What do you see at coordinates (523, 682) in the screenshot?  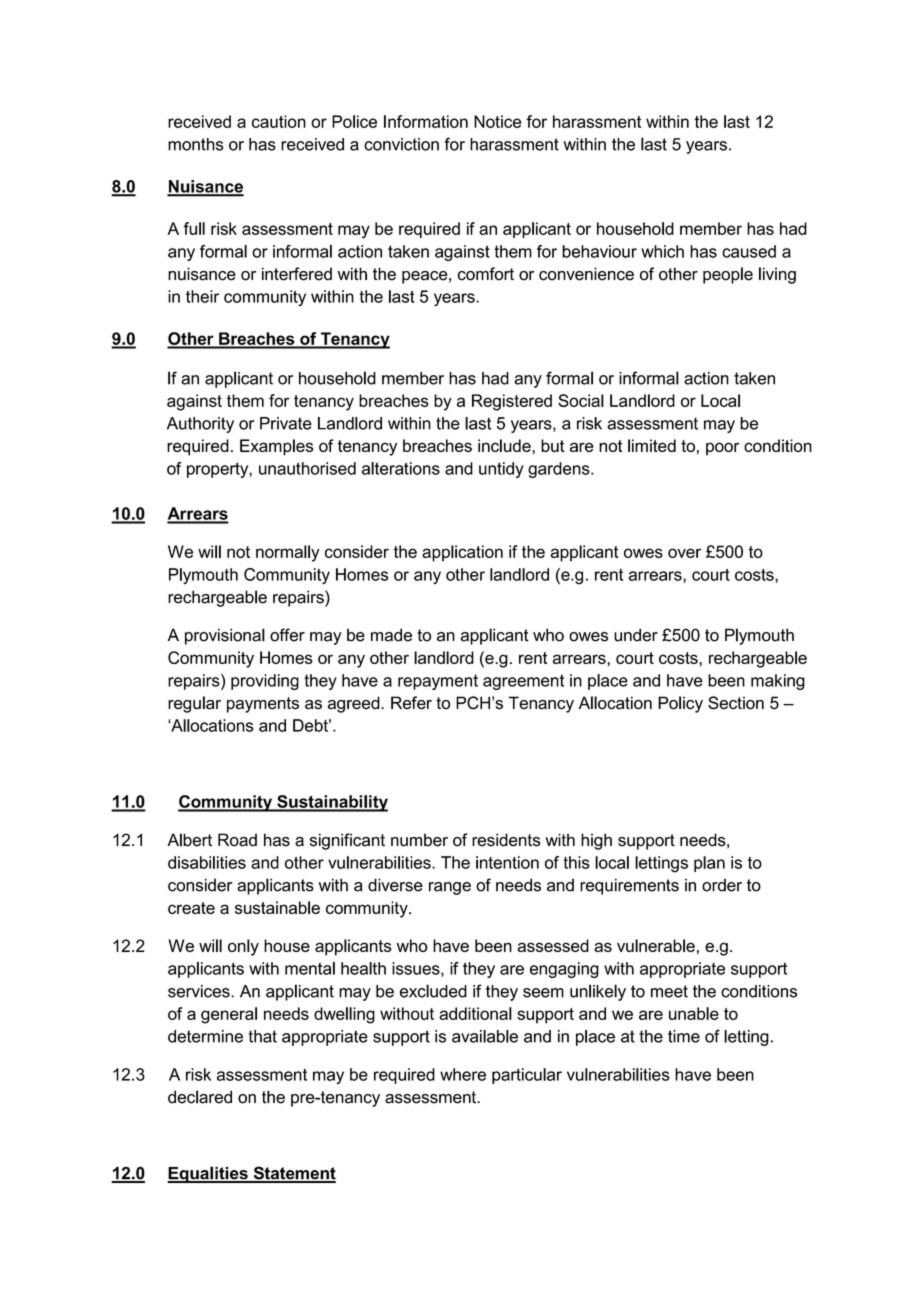 I see `agreement` at bounding box center [523, 682].
